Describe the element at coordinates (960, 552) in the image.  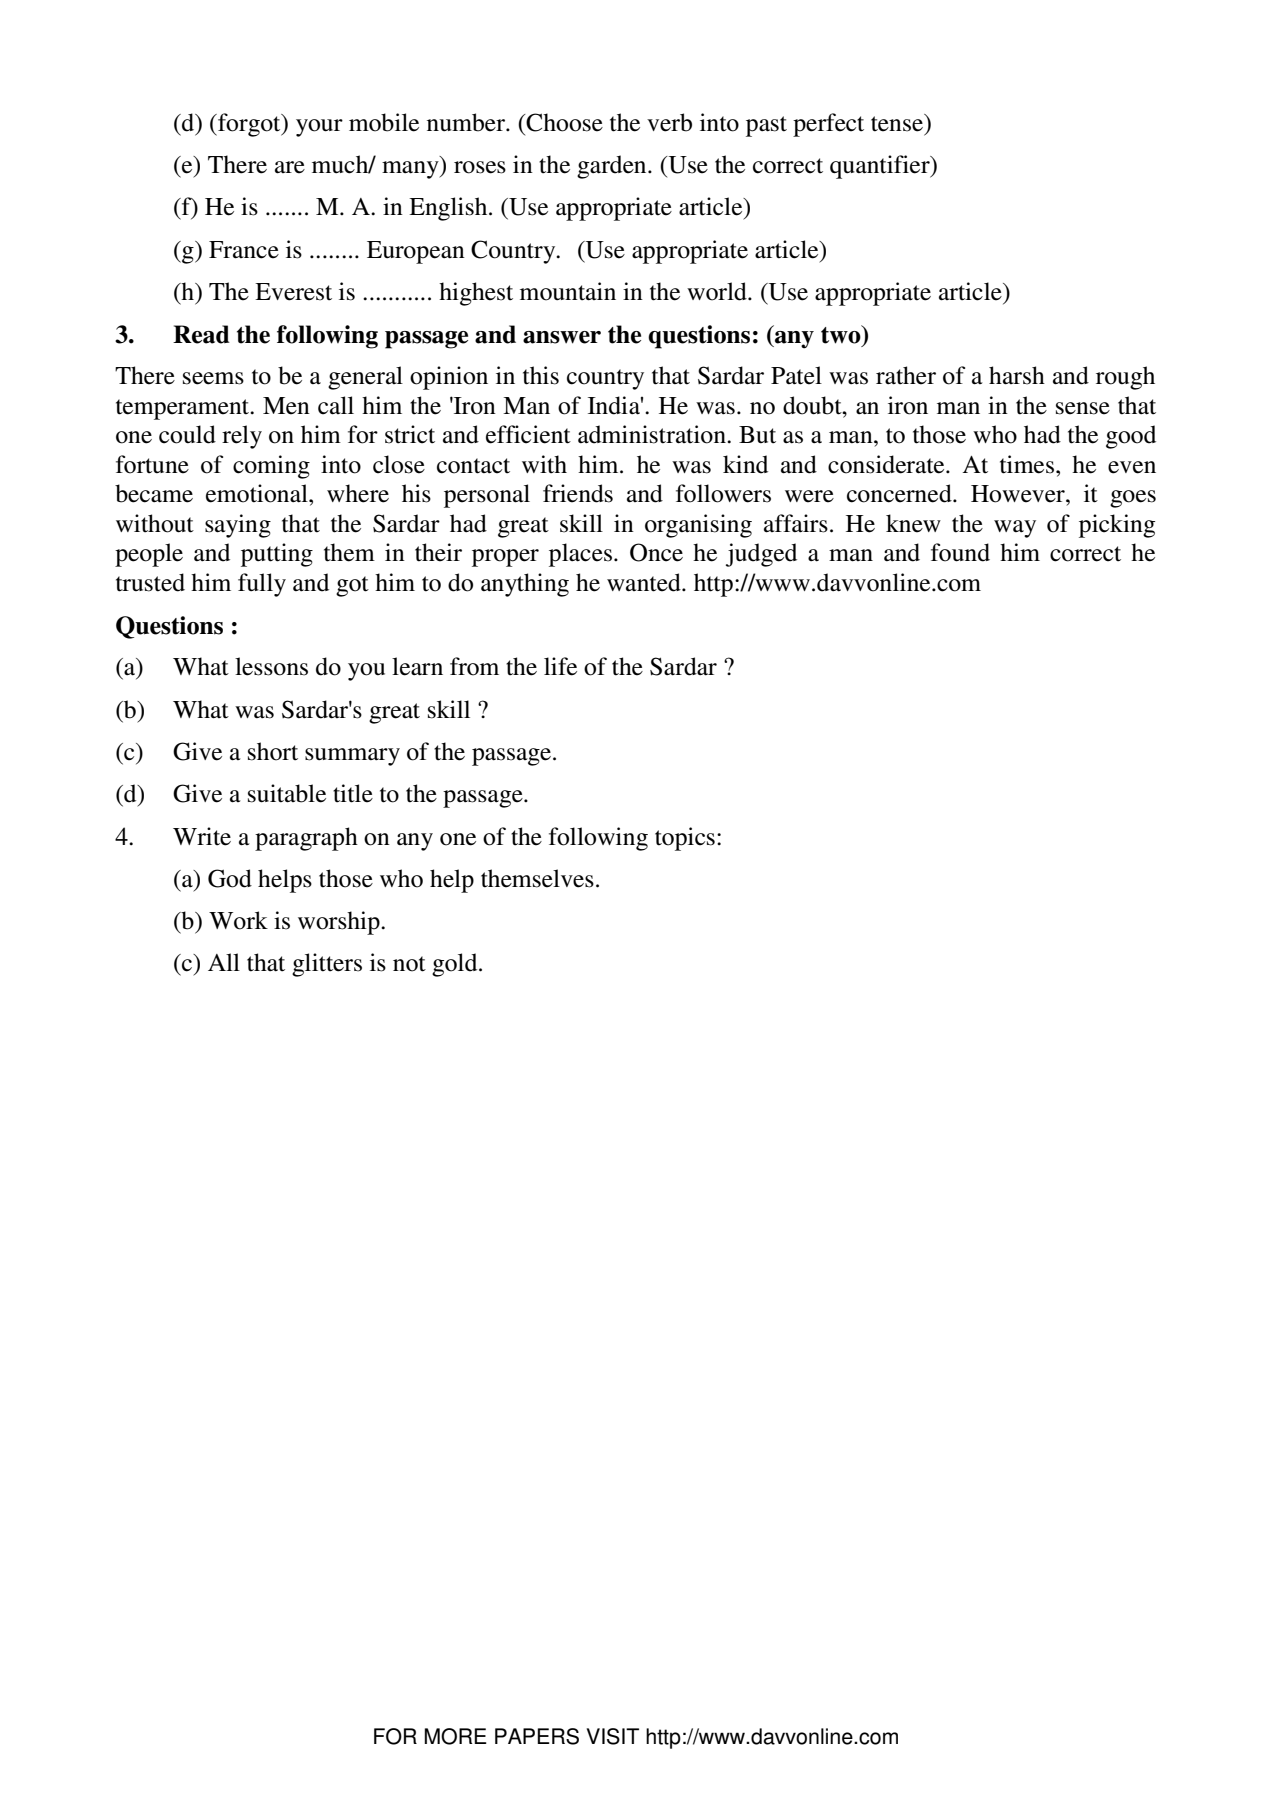
I see `found` at that location.
